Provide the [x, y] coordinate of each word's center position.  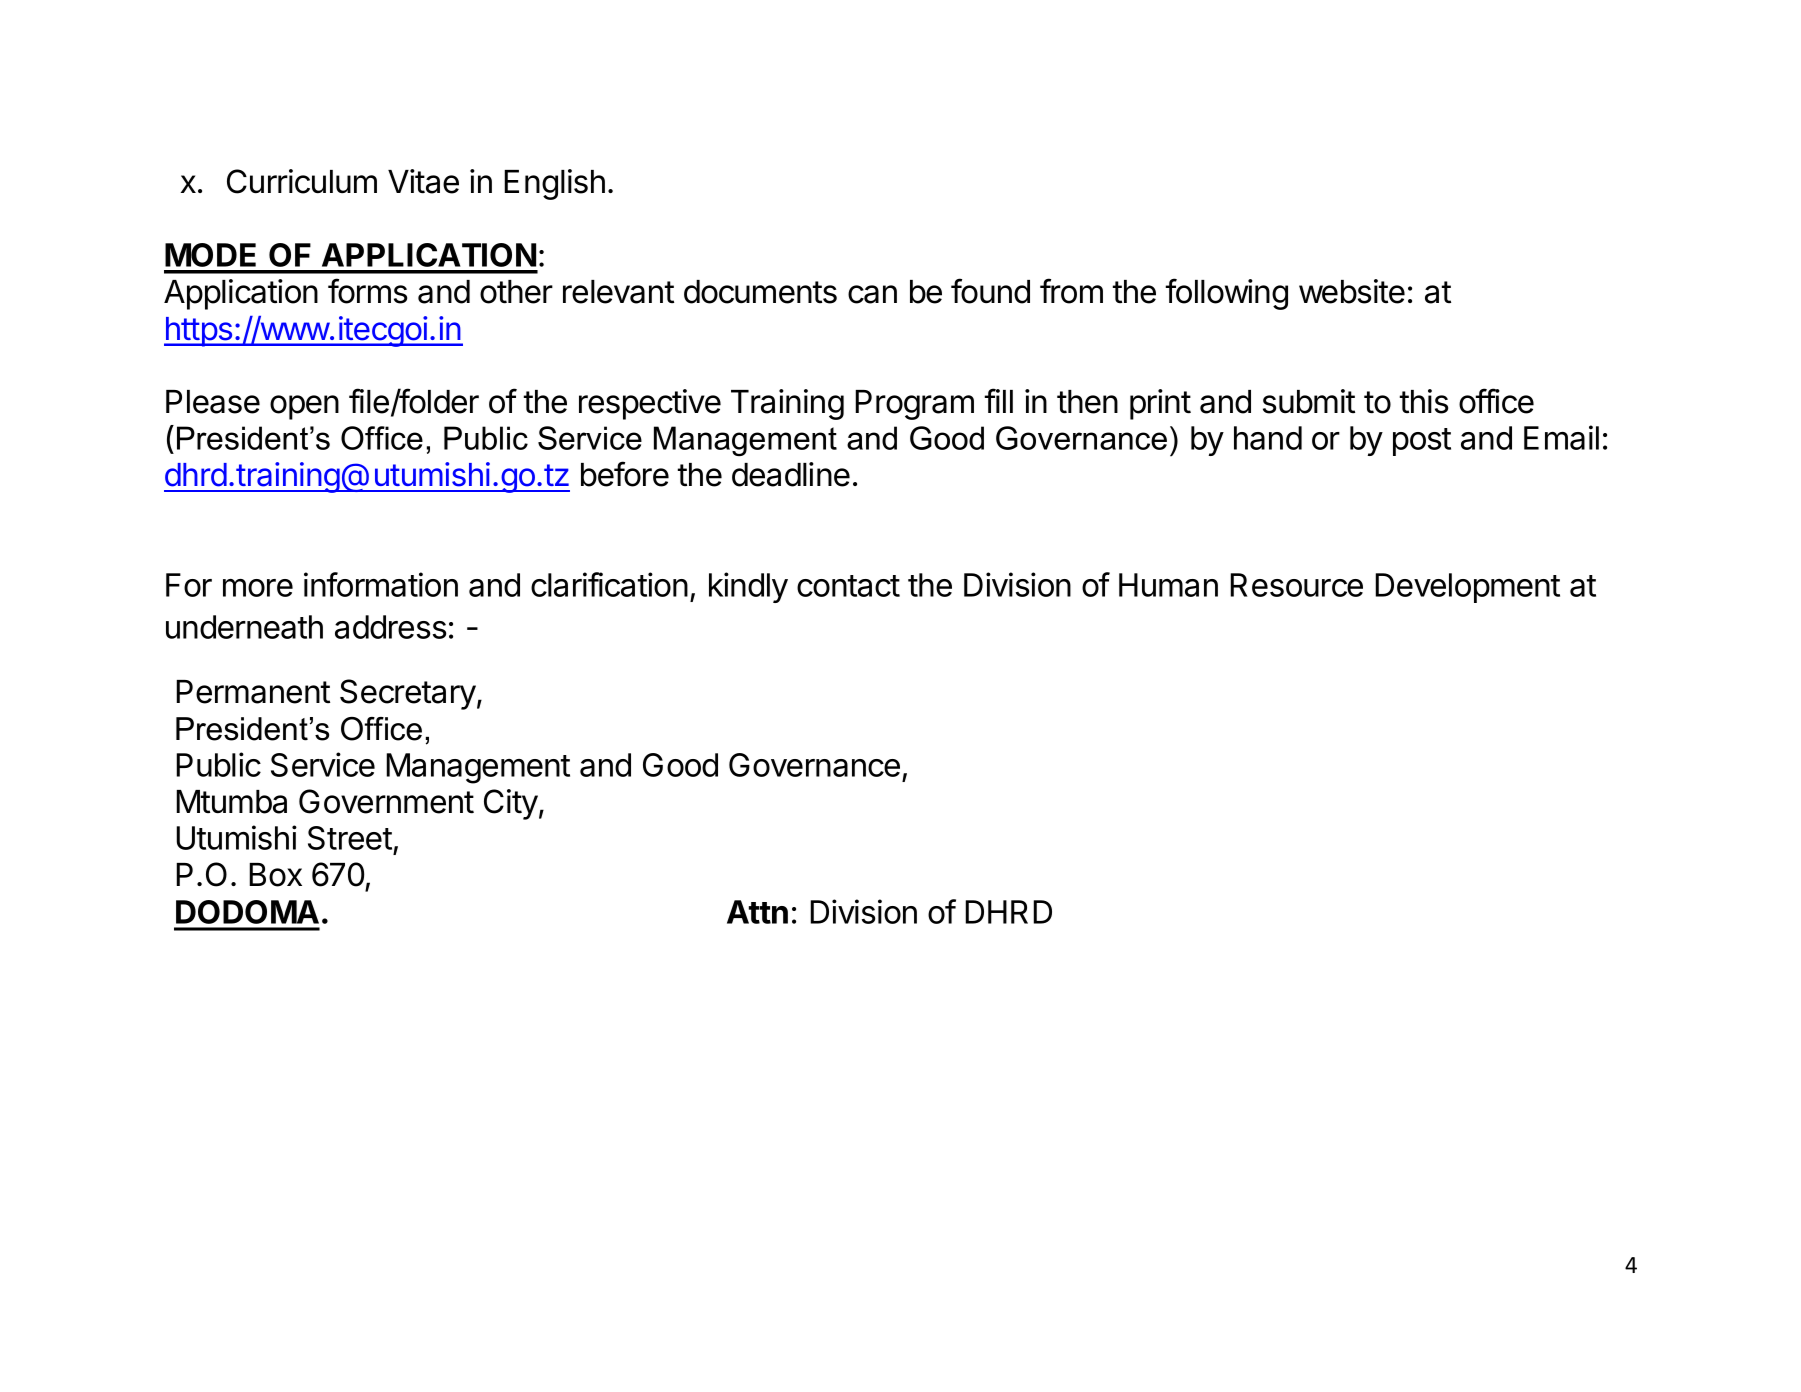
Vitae [423, 181]
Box [275, 875]
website [1352, 291]
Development [1467, 588]
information [381, 584]
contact [848, 586]
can [872, 294]
